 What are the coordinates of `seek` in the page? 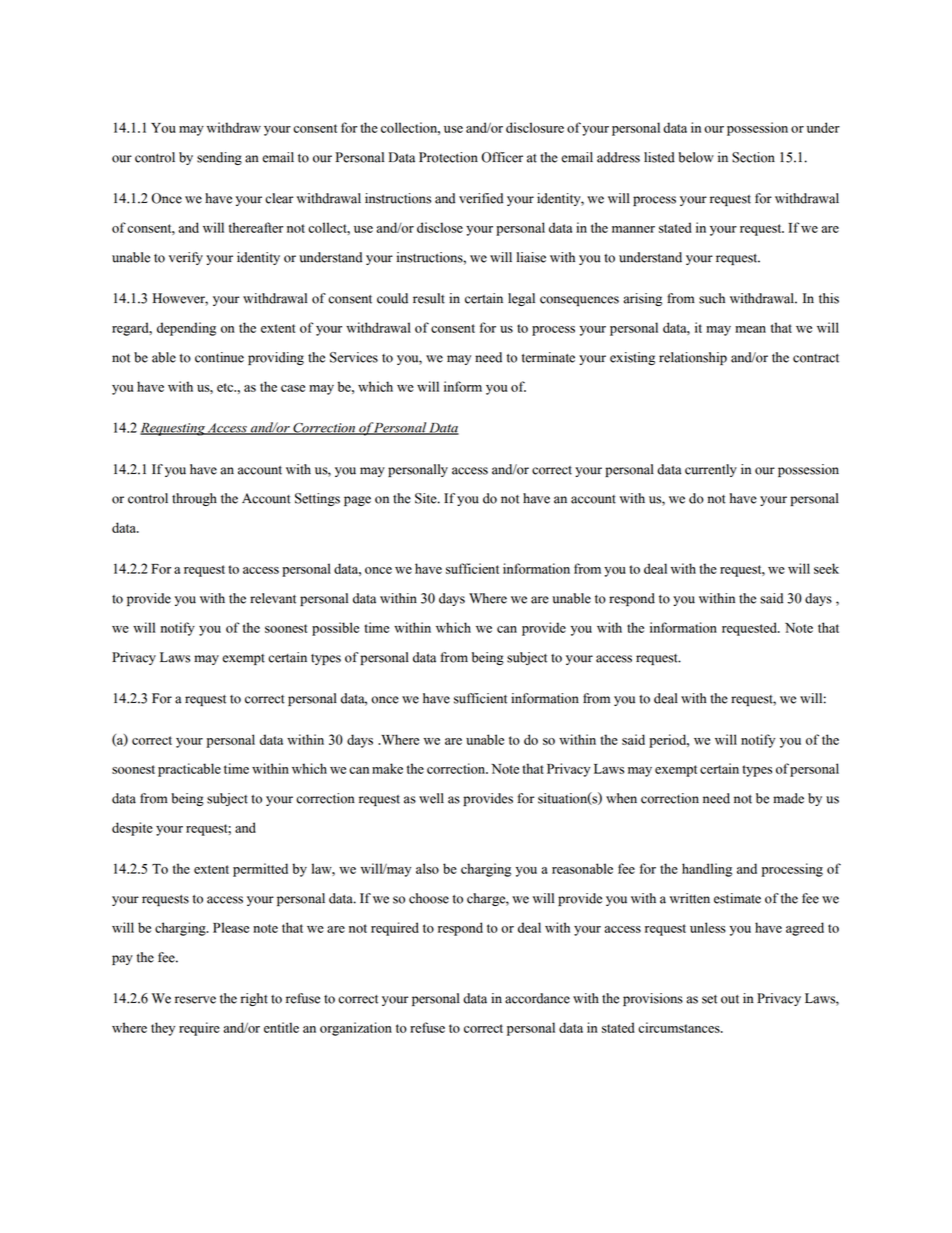 It's located at (826, 568).
